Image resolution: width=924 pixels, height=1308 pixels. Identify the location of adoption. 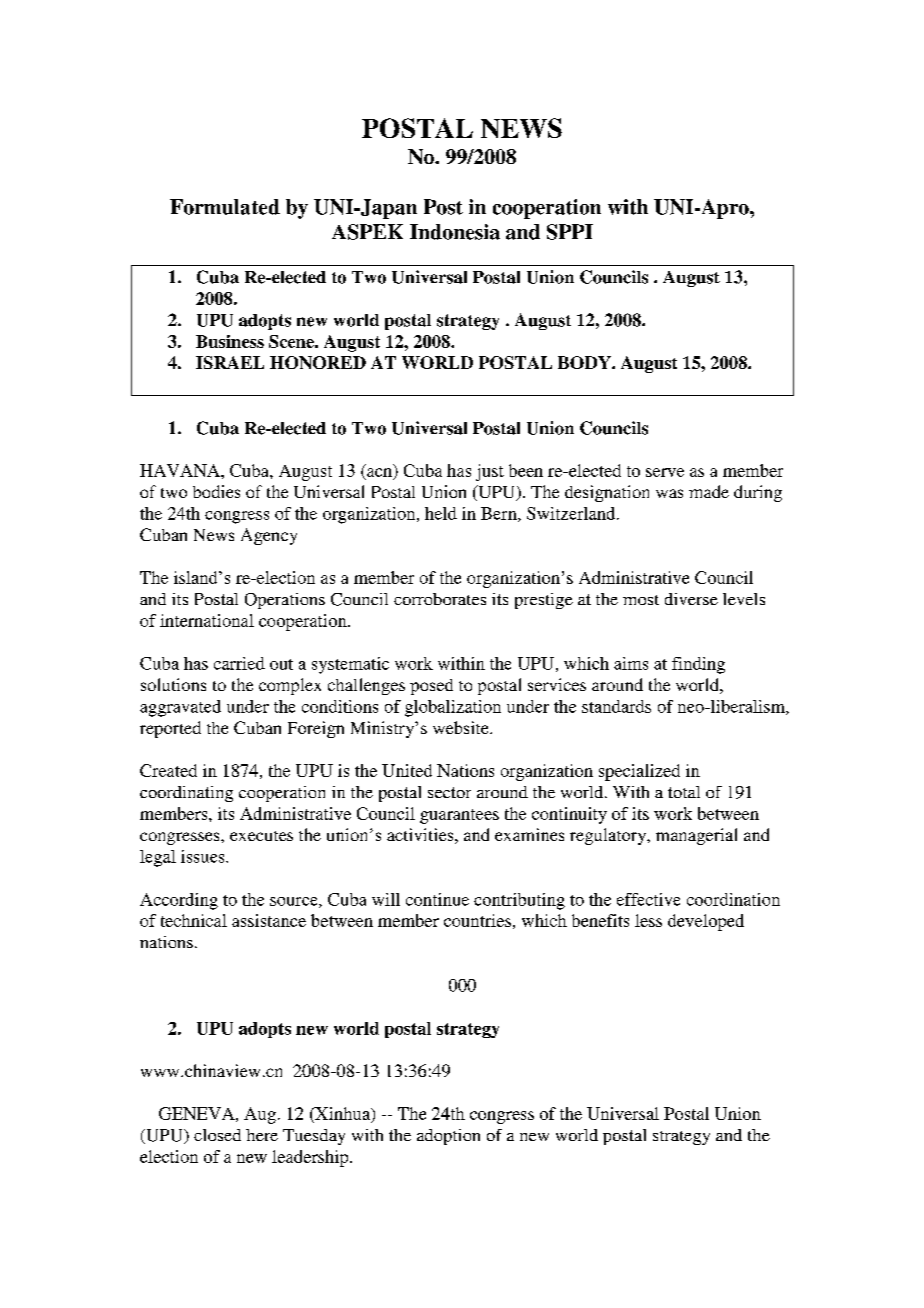
(448, 1137).
